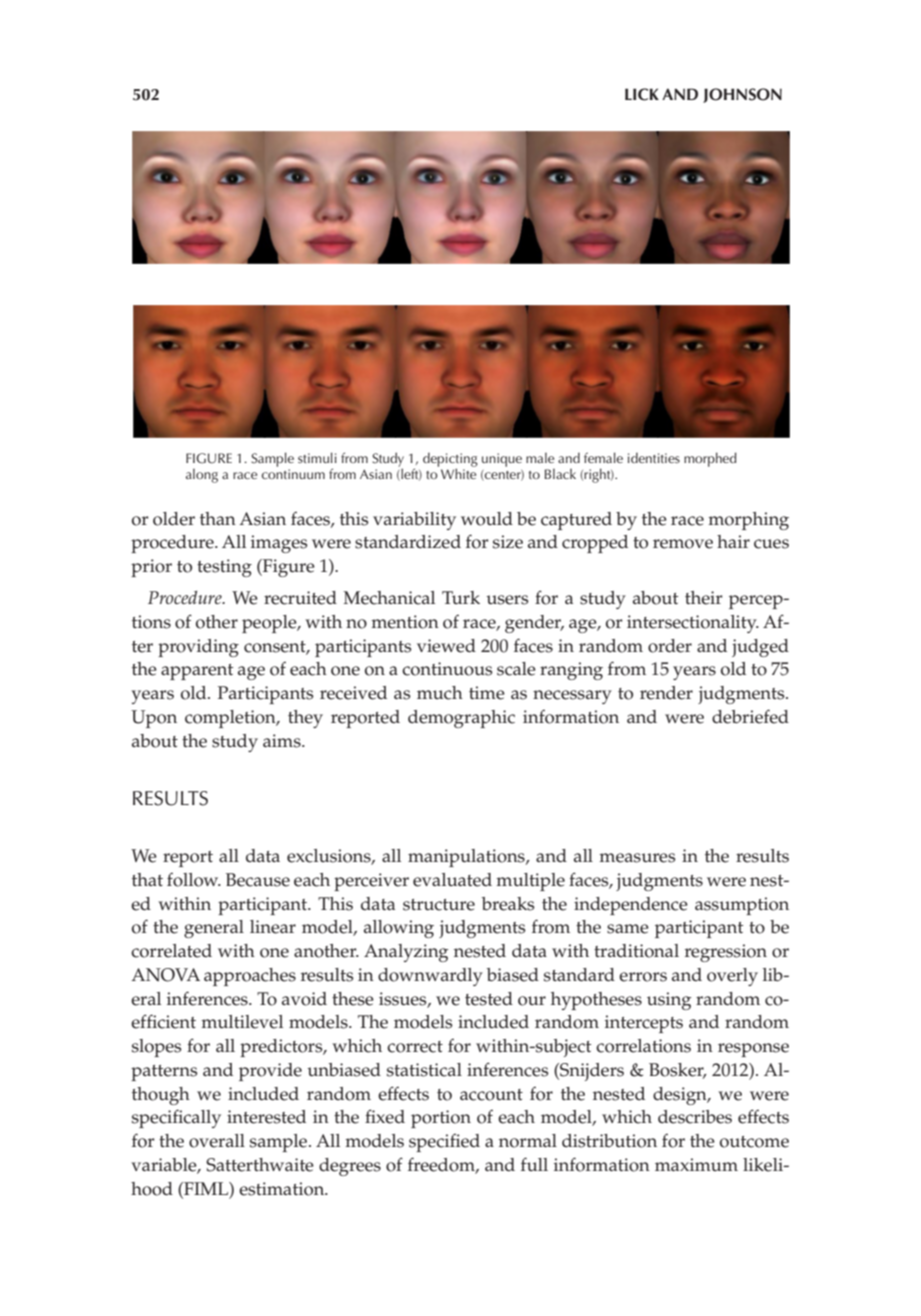 The height and width of the image is (1316, 921). Describe the element at coordinates (742, 95) in the image. I see `JOHNSON` at that location.
